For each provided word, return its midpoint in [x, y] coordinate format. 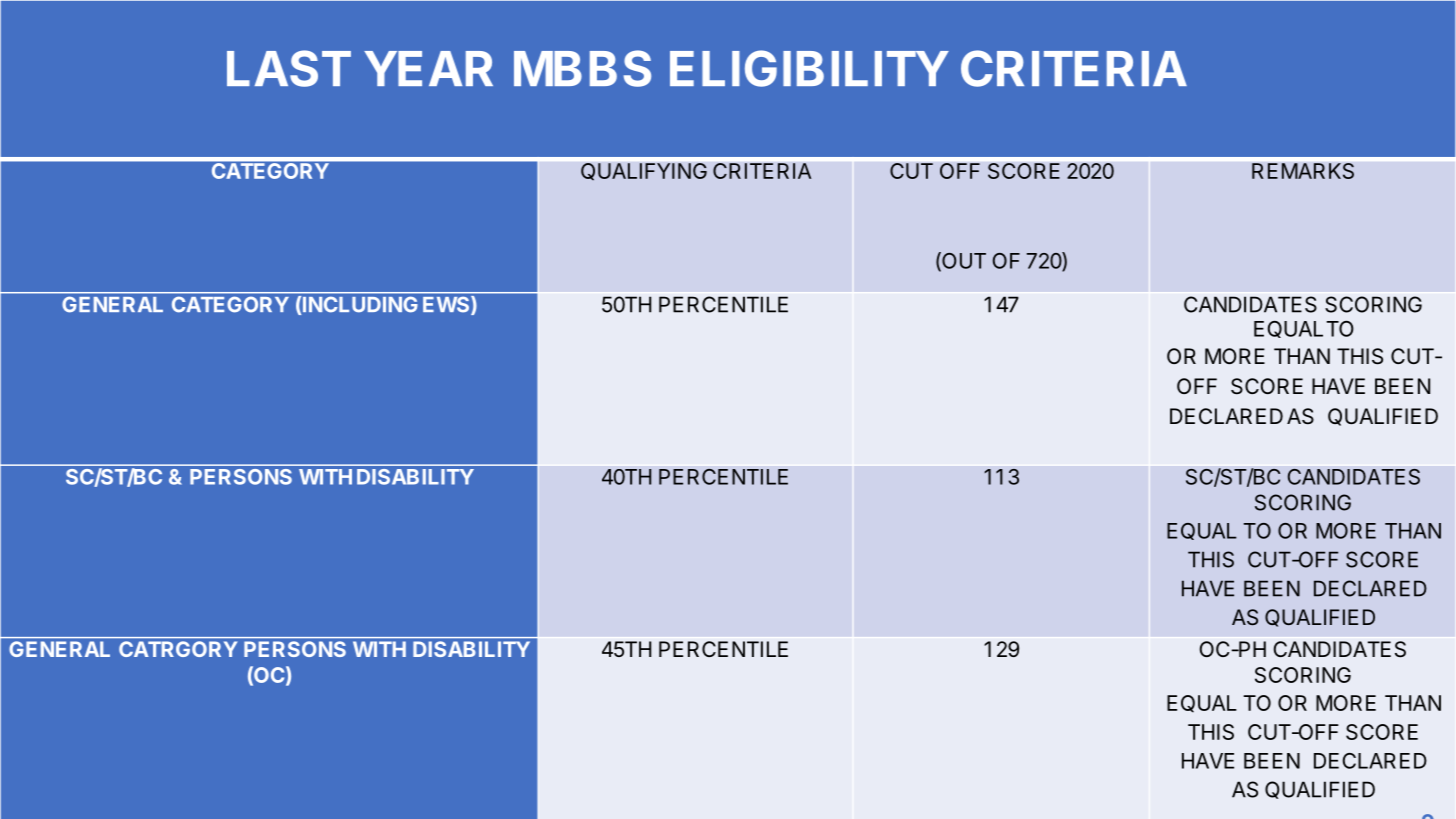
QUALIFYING [644, 172]
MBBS [582, 68]
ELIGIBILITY [809, 68]
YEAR [428, 68]
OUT [963, 261]
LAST [289, 68]
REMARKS [1303, 171]
